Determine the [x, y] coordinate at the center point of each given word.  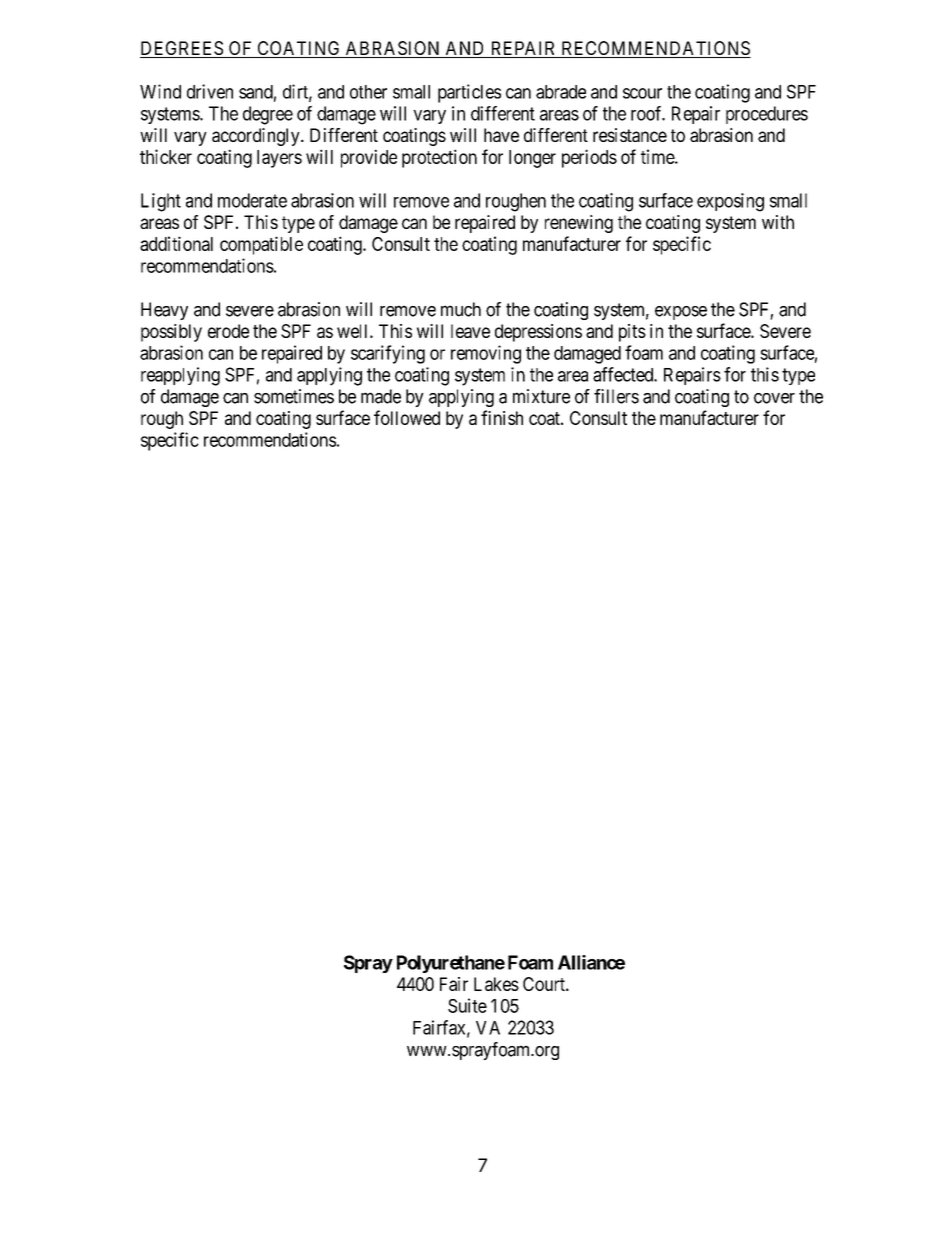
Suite [467, 1005]
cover [774, 398]
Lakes [496, 984]
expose [681, 313]
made [381, 396]
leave [470, 331]
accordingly [257, 137]
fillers [616, 396]
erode [228, 331]
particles [469, 93]
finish [502, 417]
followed [407, 417]
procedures [767, 115]
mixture [541, 396]
